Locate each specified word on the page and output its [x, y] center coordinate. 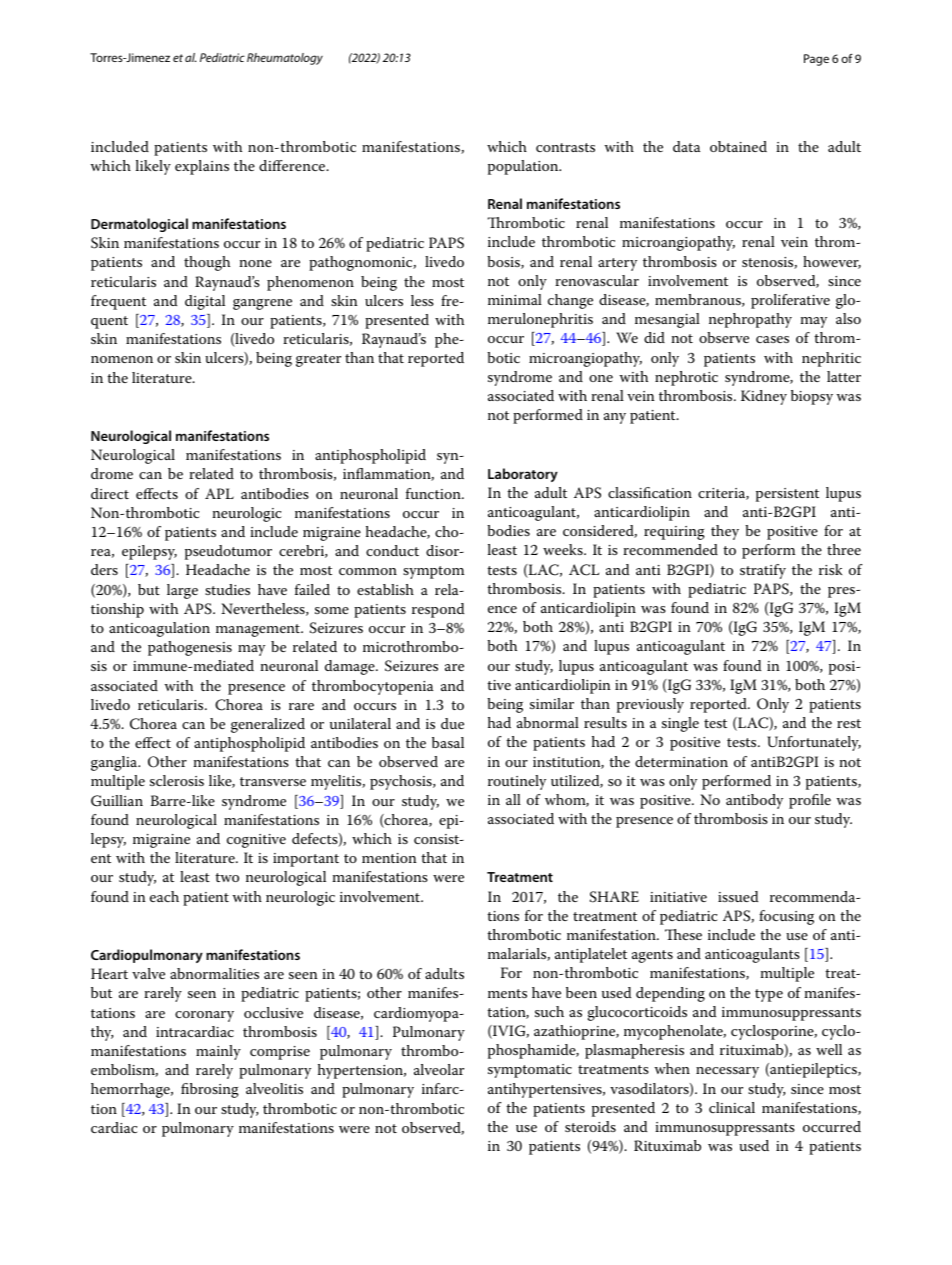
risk [830, 569]
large [182, 591]
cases [772, 339]
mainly [218, 1052]
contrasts [565, 147]
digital [205, 302]
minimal [515, 299]
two [227, 877]
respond [438, 610]
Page [816, 60]
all [513, 799]
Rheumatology [285, 59]
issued [738, 896]
